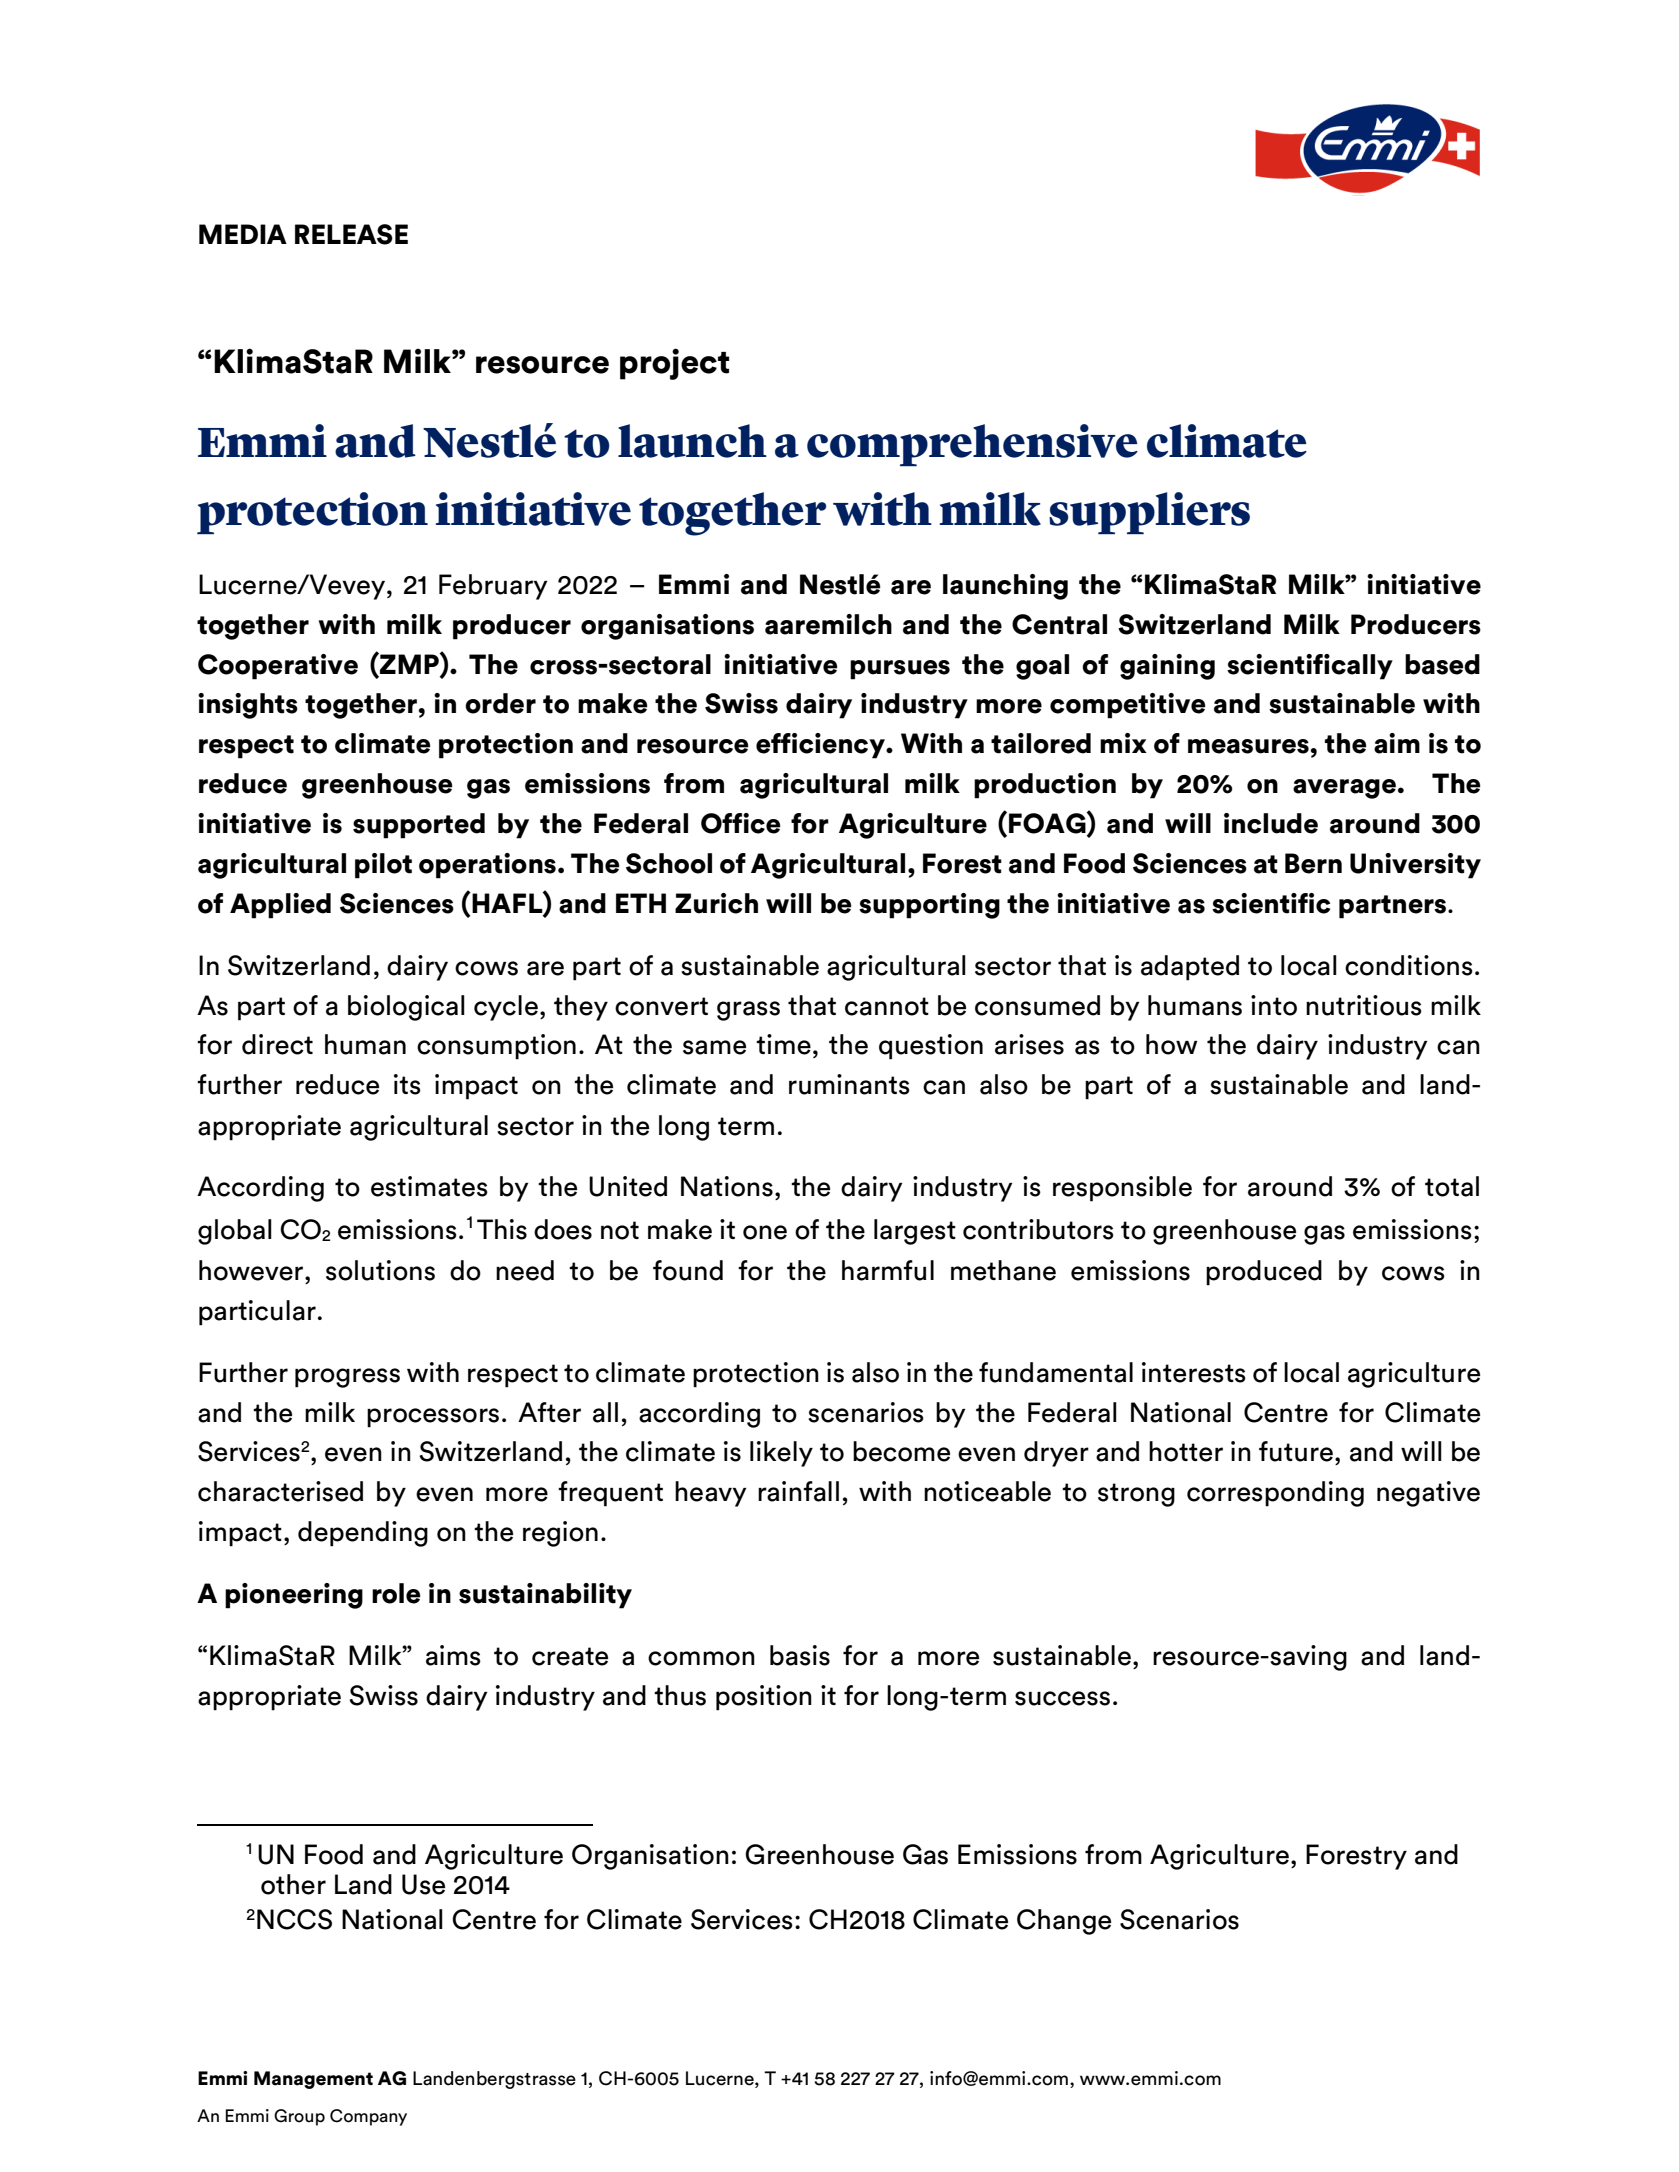 The image size is (1679, 2172). What do you see at coordinates (1264, 1273) in the page?
I see `produced` at bounding box center [1264, 1273].
